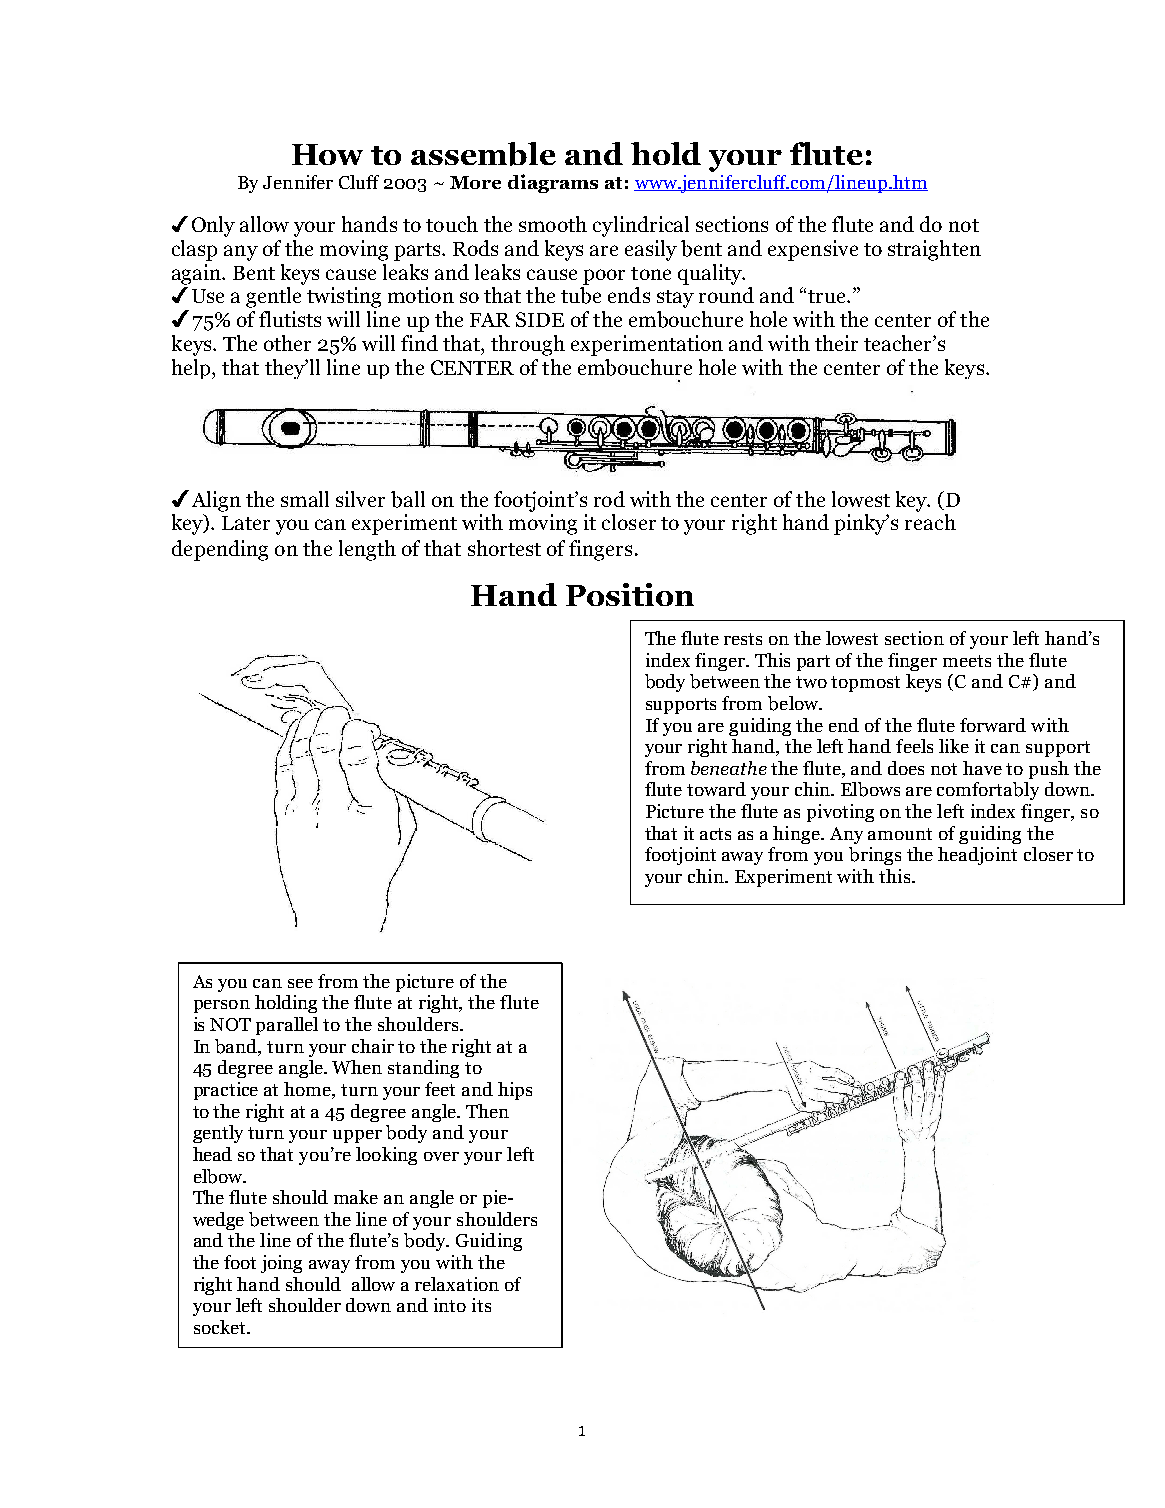  What do you see at coordinates (641, 226) in the document?
I see `cylindrical` at bounding box center [641, 226].
